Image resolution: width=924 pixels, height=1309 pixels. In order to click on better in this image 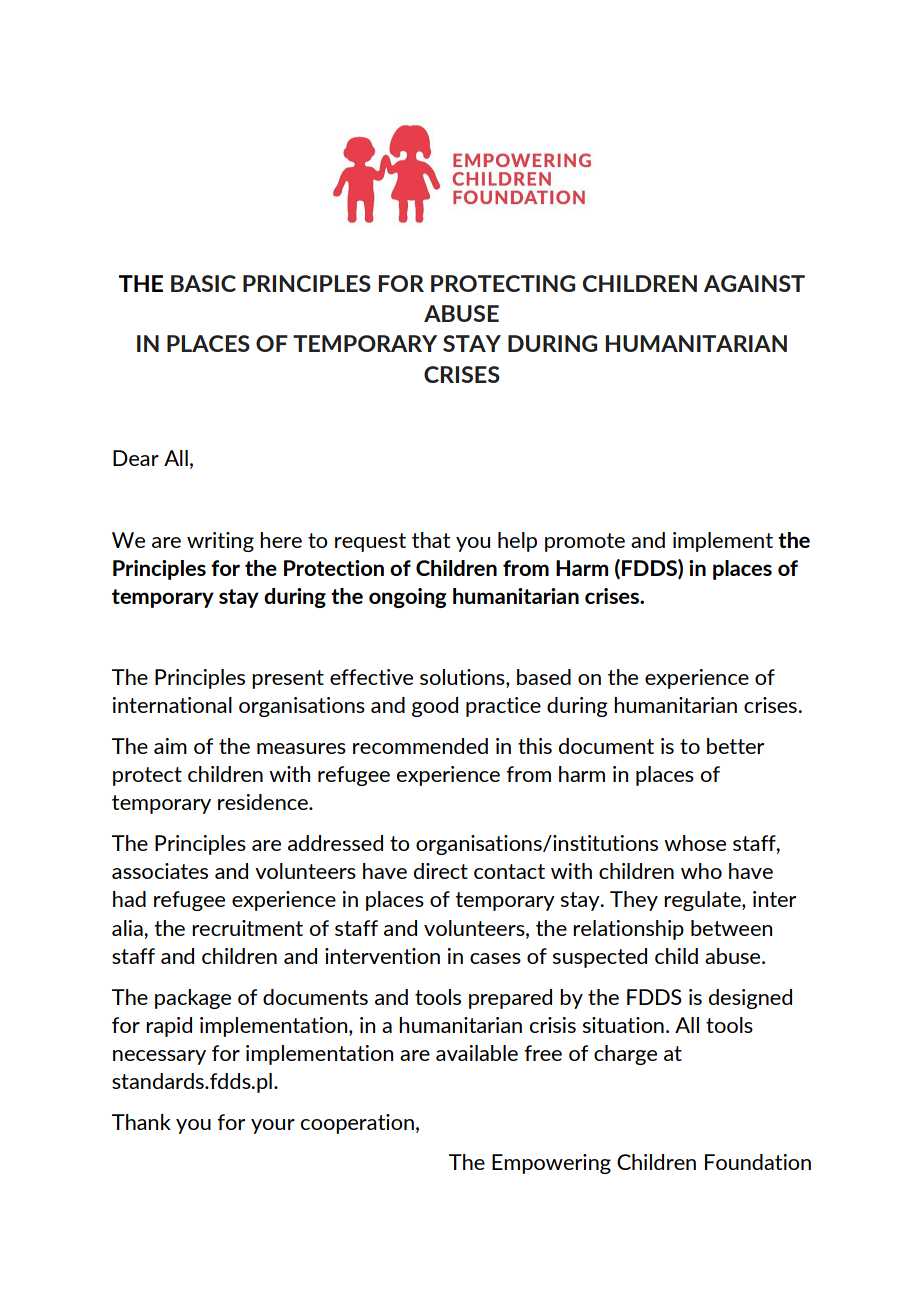, I will do `click(735, 746)`.
